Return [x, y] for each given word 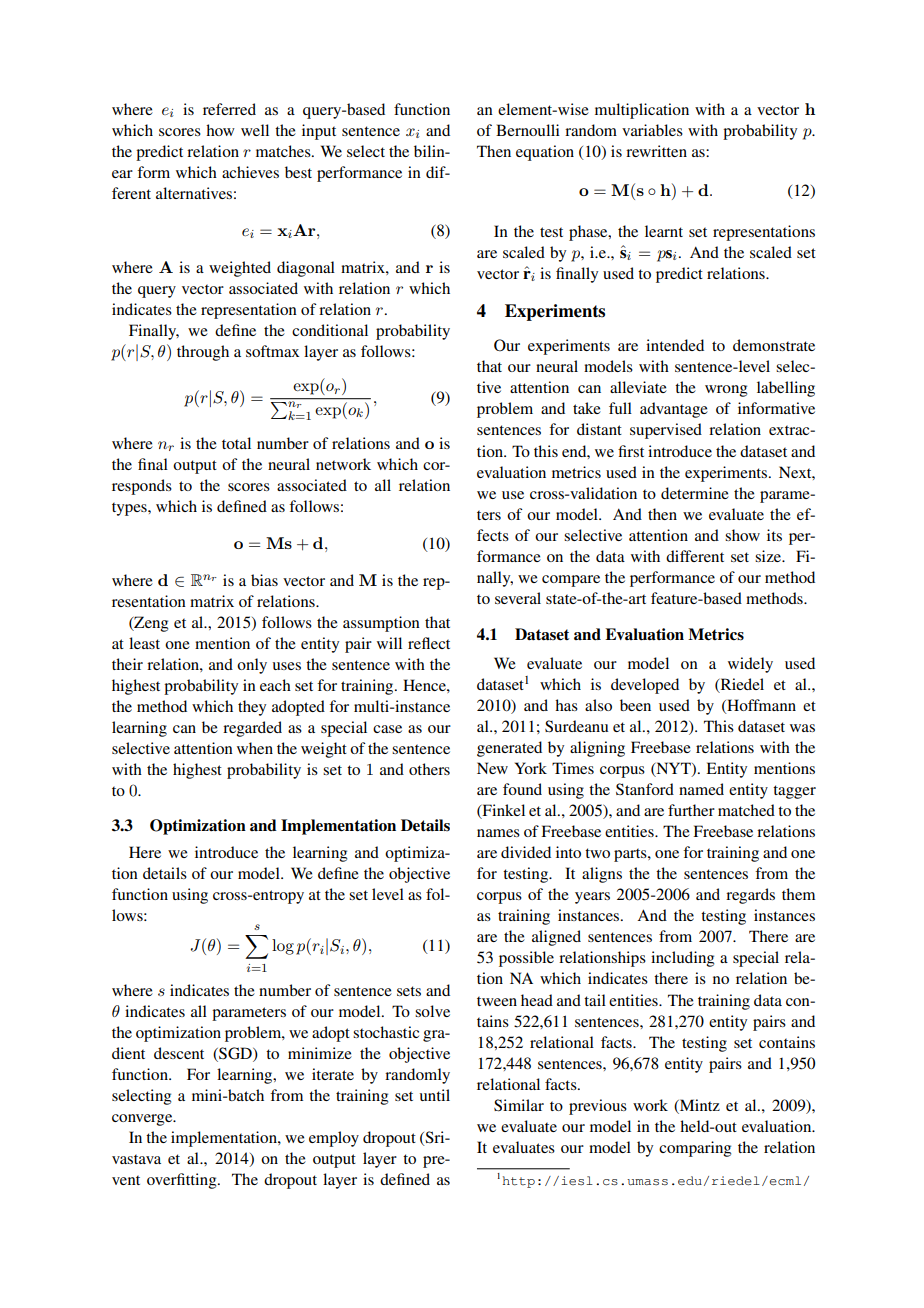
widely [750, 665]
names [498, 833]
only [252, 666]
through [203, 353]
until [435, 1095]
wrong [726, 391]
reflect [429, 643]
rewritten [656, 151]
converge [143, 1120]
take [587, 408]
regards [750, 896]
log [283, 947]
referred [229, 109]
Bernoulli [528, 130]
